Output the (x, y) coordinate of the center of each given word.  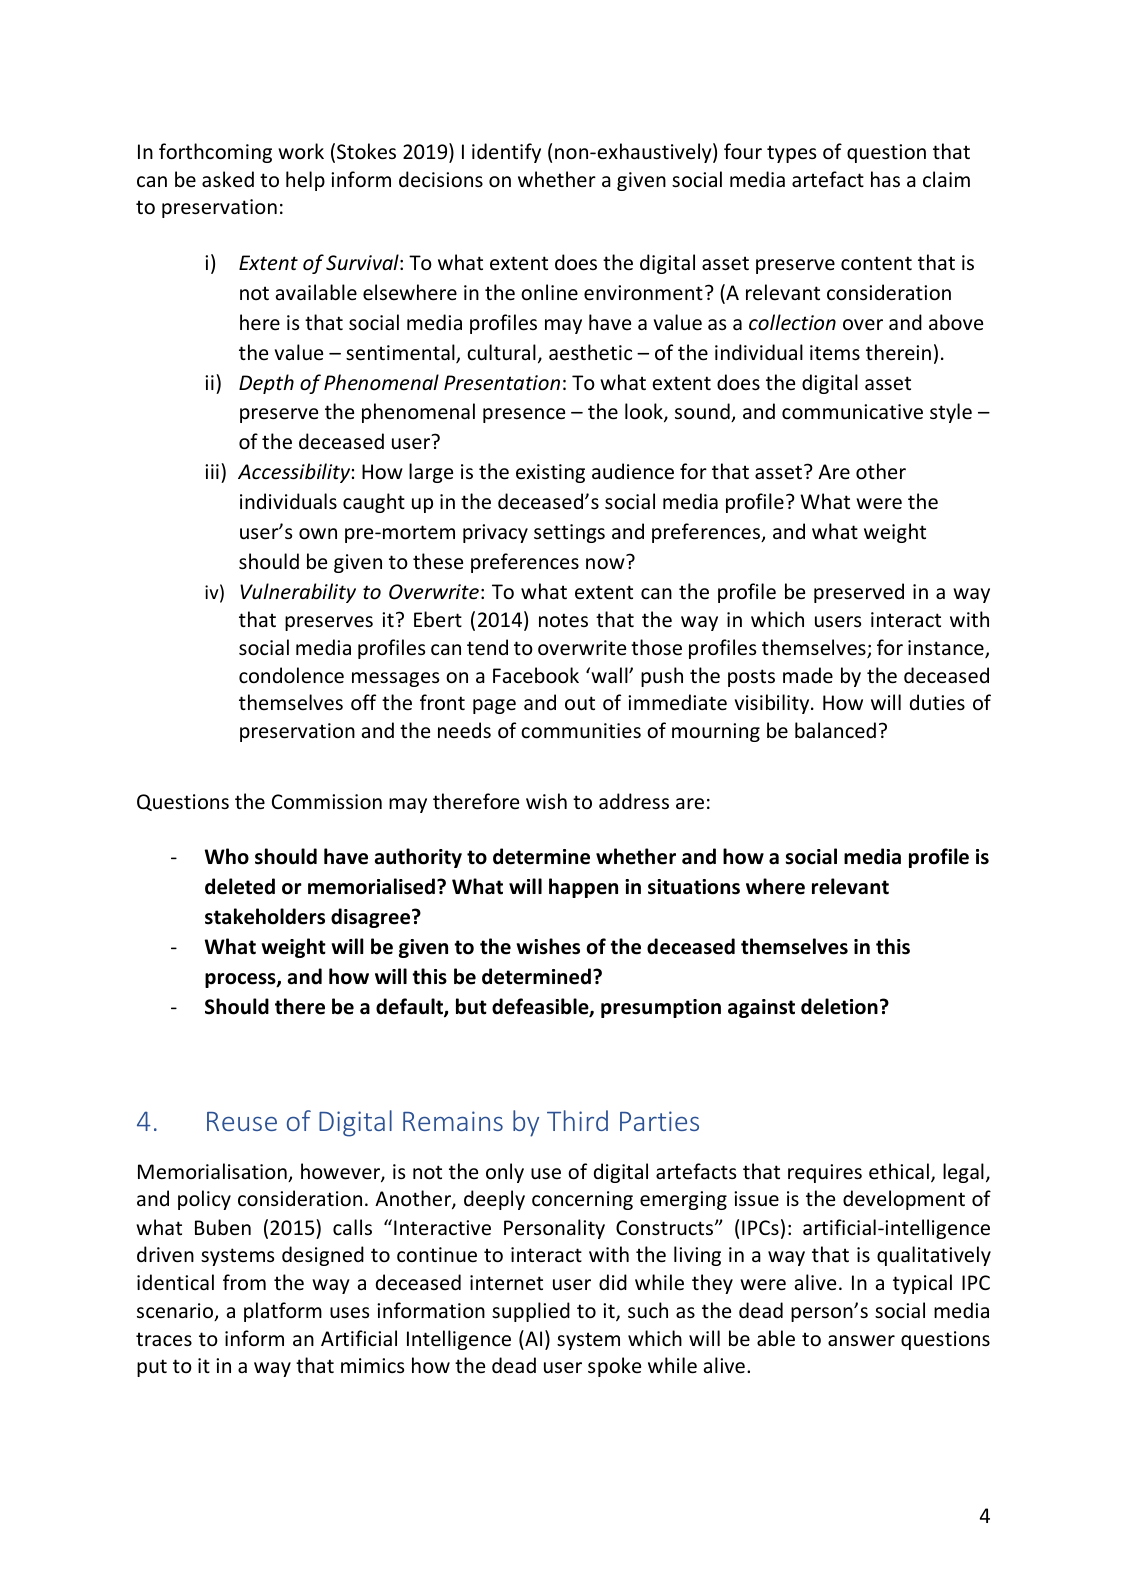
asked (228, 179)
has (885, 179)
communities (581, 731)
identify (506, 153)
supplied (531, 1312)
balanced (835, 730)
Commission (327, 802)
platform (283, 1312)
